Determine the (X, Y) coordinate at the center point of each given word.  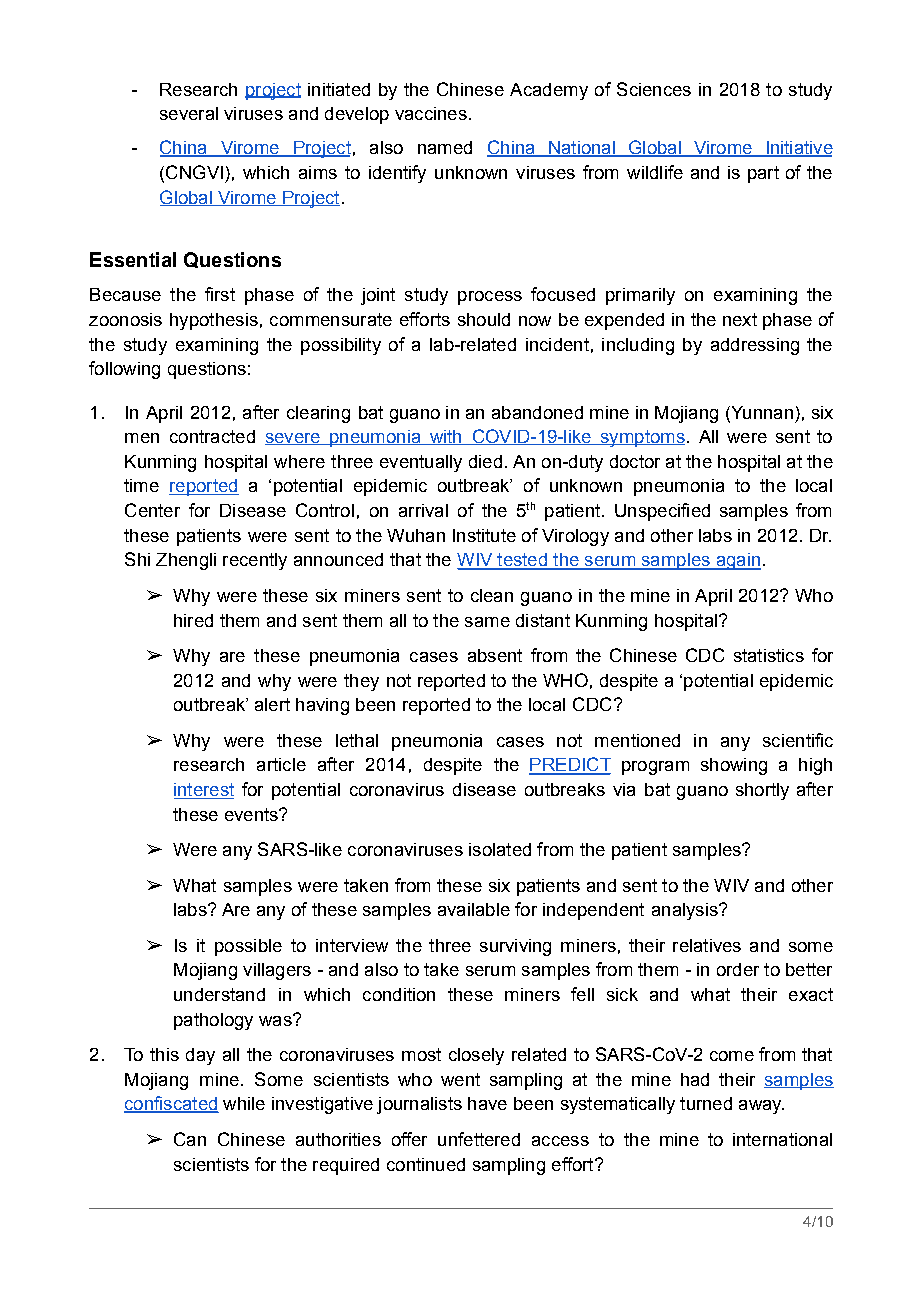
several (189, 113)
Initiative (798, 149)
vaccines (431, 113)
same (487, 622)
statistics (769, 655)
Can (190, 1139)
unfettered (479, 1139)
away (761, 1107)
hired (193, 620)
